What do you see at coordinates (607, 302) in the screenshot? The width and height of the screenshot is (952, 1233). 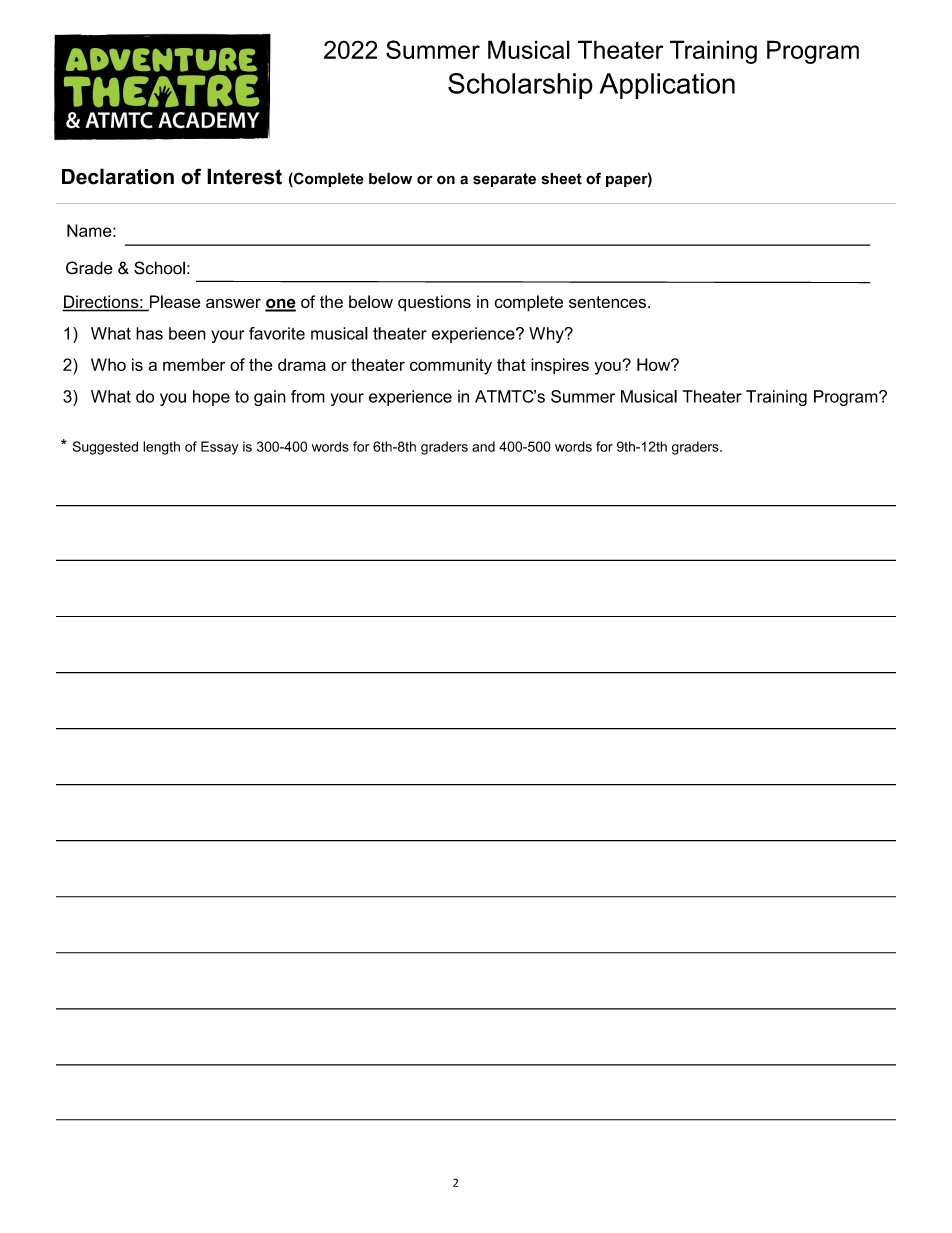 I see `sentences` at bounding box center [607, 302].
